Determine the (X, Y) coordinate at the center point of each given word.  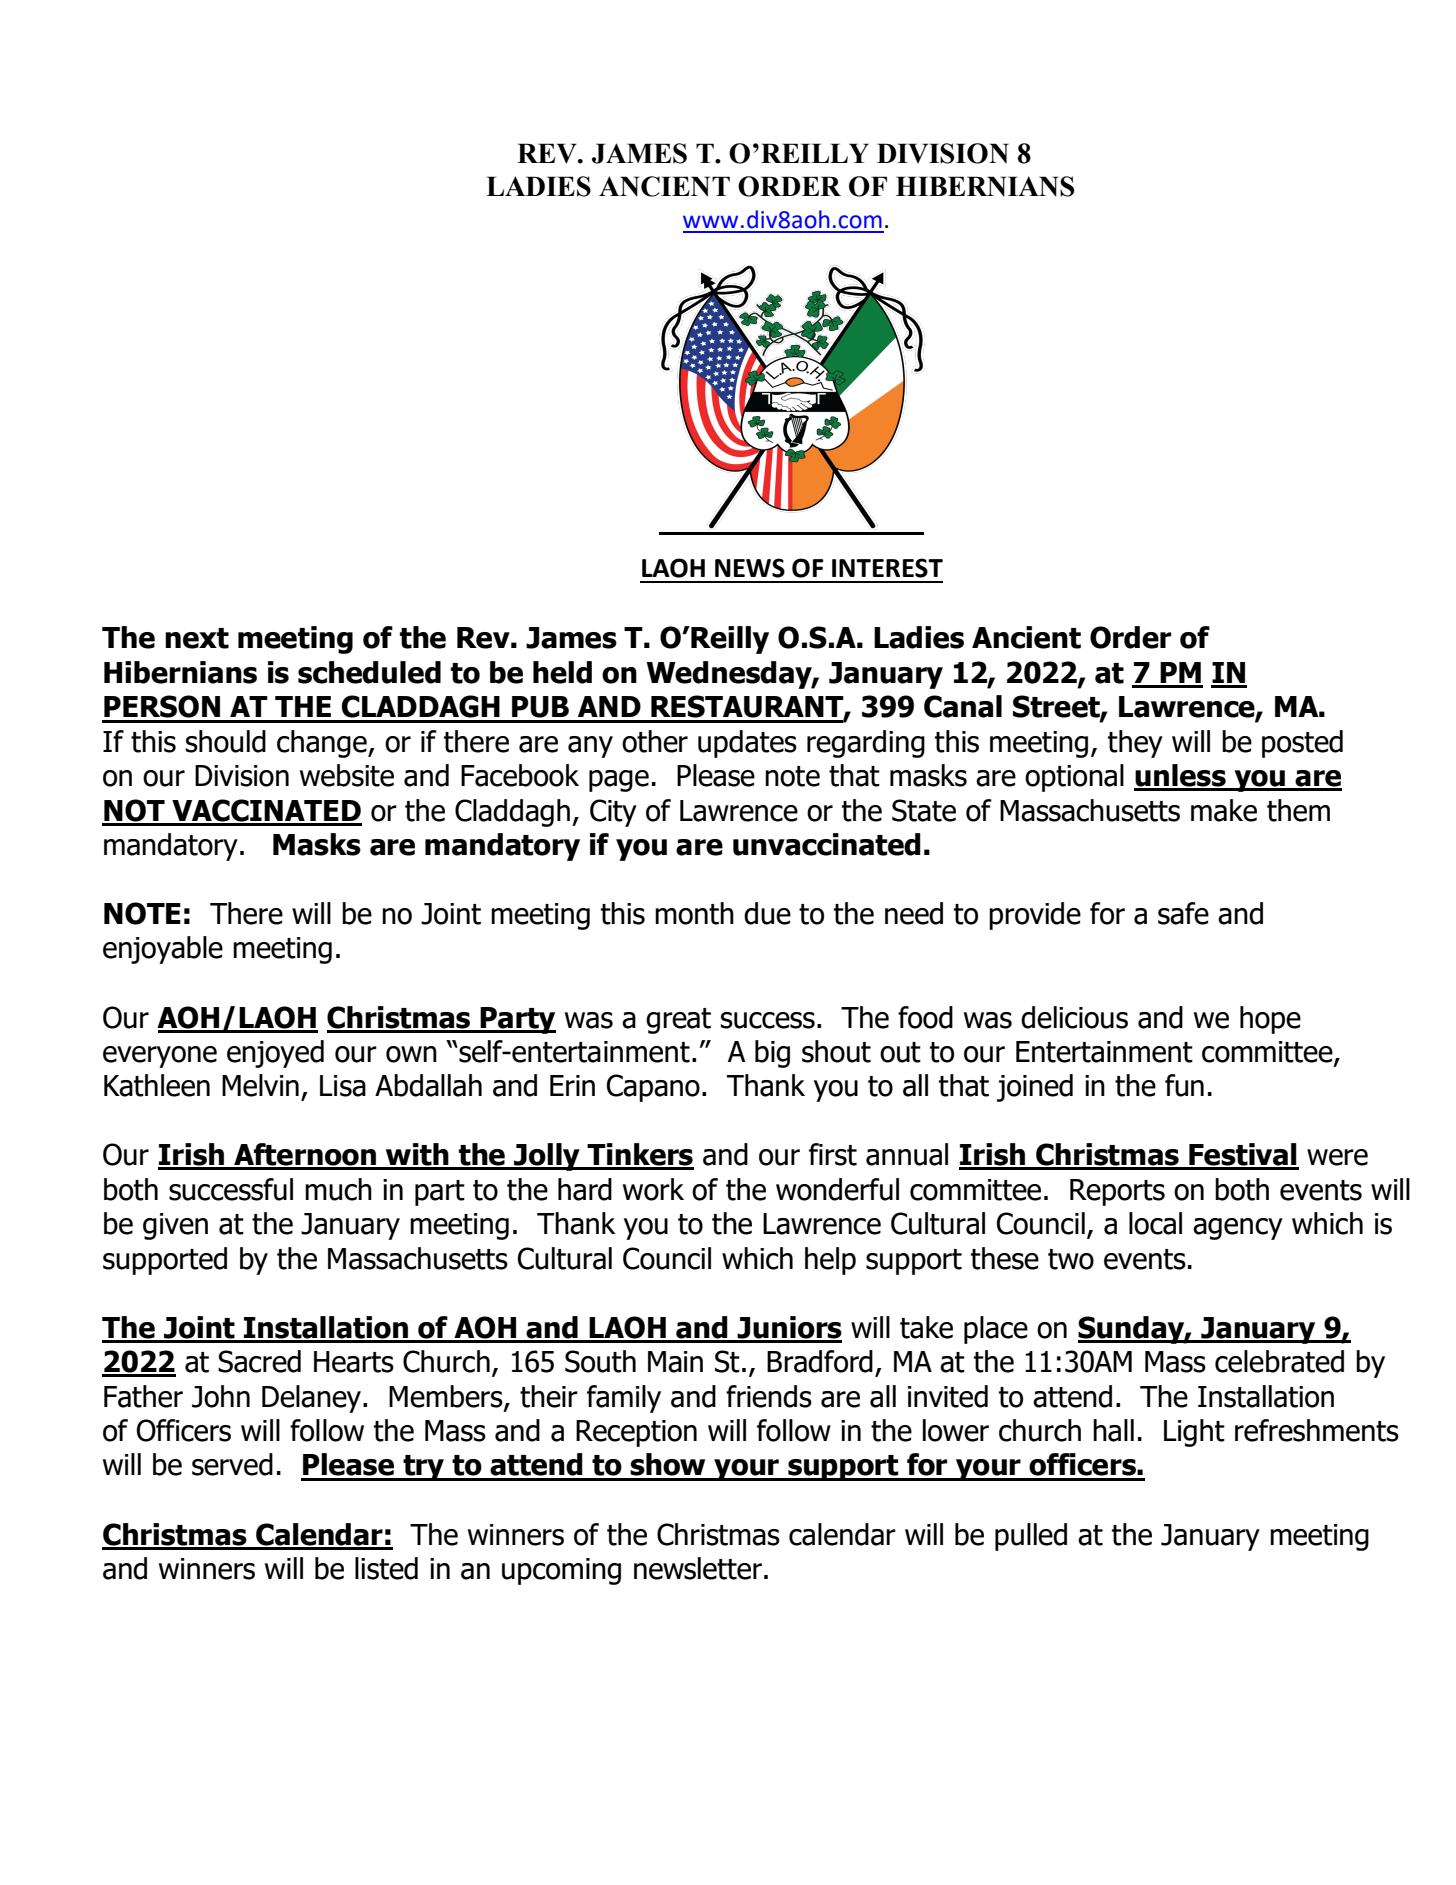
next (197, 638)
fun (1184, 1085)
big (772, 1054)
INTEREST (887, 568)
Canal (963, 706)
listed (386, 1568)
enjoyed (275, 1054)
